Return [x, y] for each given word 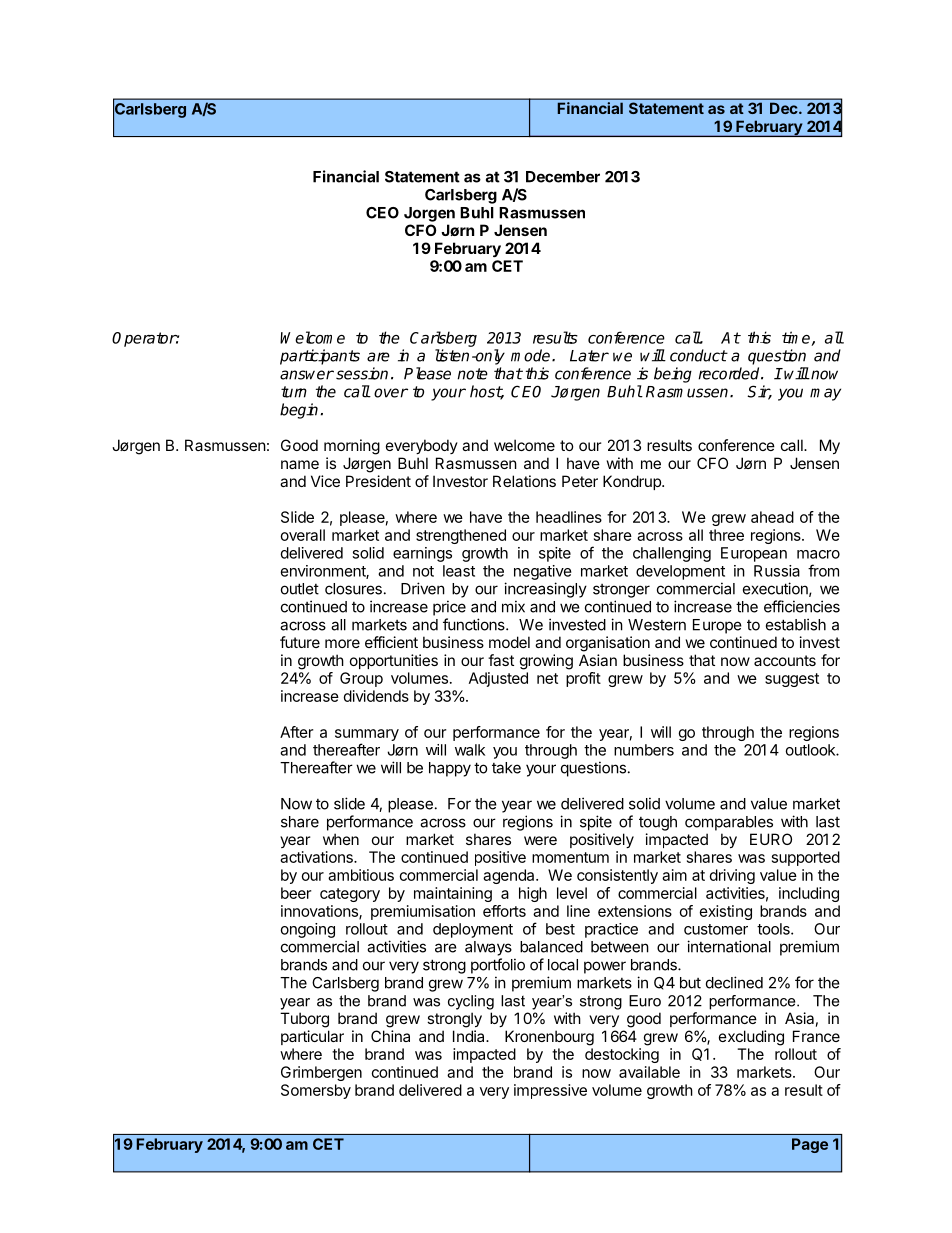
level [572, 893]
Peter [580, 481]
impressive [550, 1091]
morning [352, 447]
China [390, 1036]
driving [732, 876]
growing [546, 662]
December [563, 177]
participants [320, 357]
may [825, 394]
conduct [698, 355]
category [350, 895]
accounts [785, 660]
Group [361, 679]
